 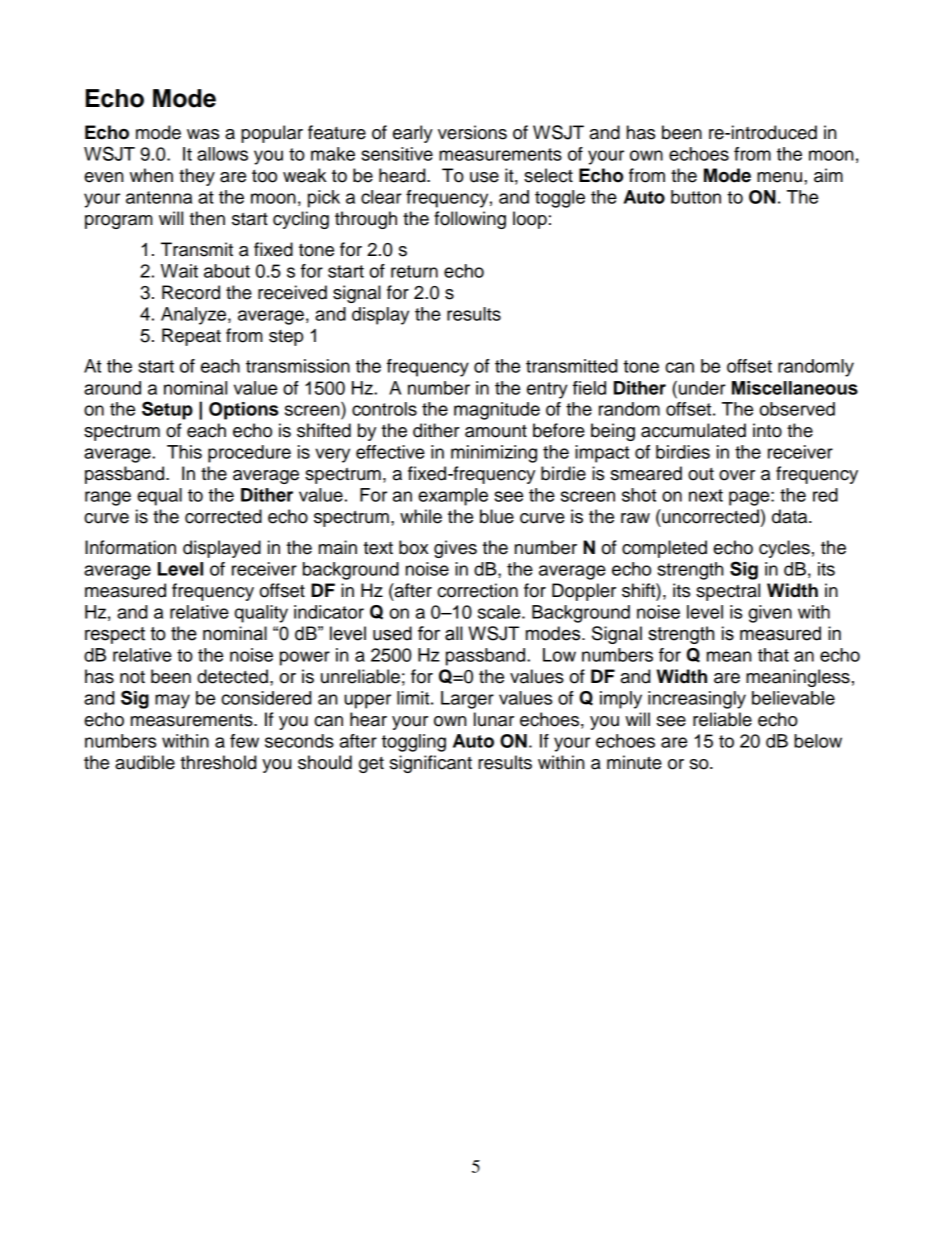 What do you see at coordinates (222, 154) in the screenshot?
I see `allows` at bounding box center [222, 154].
